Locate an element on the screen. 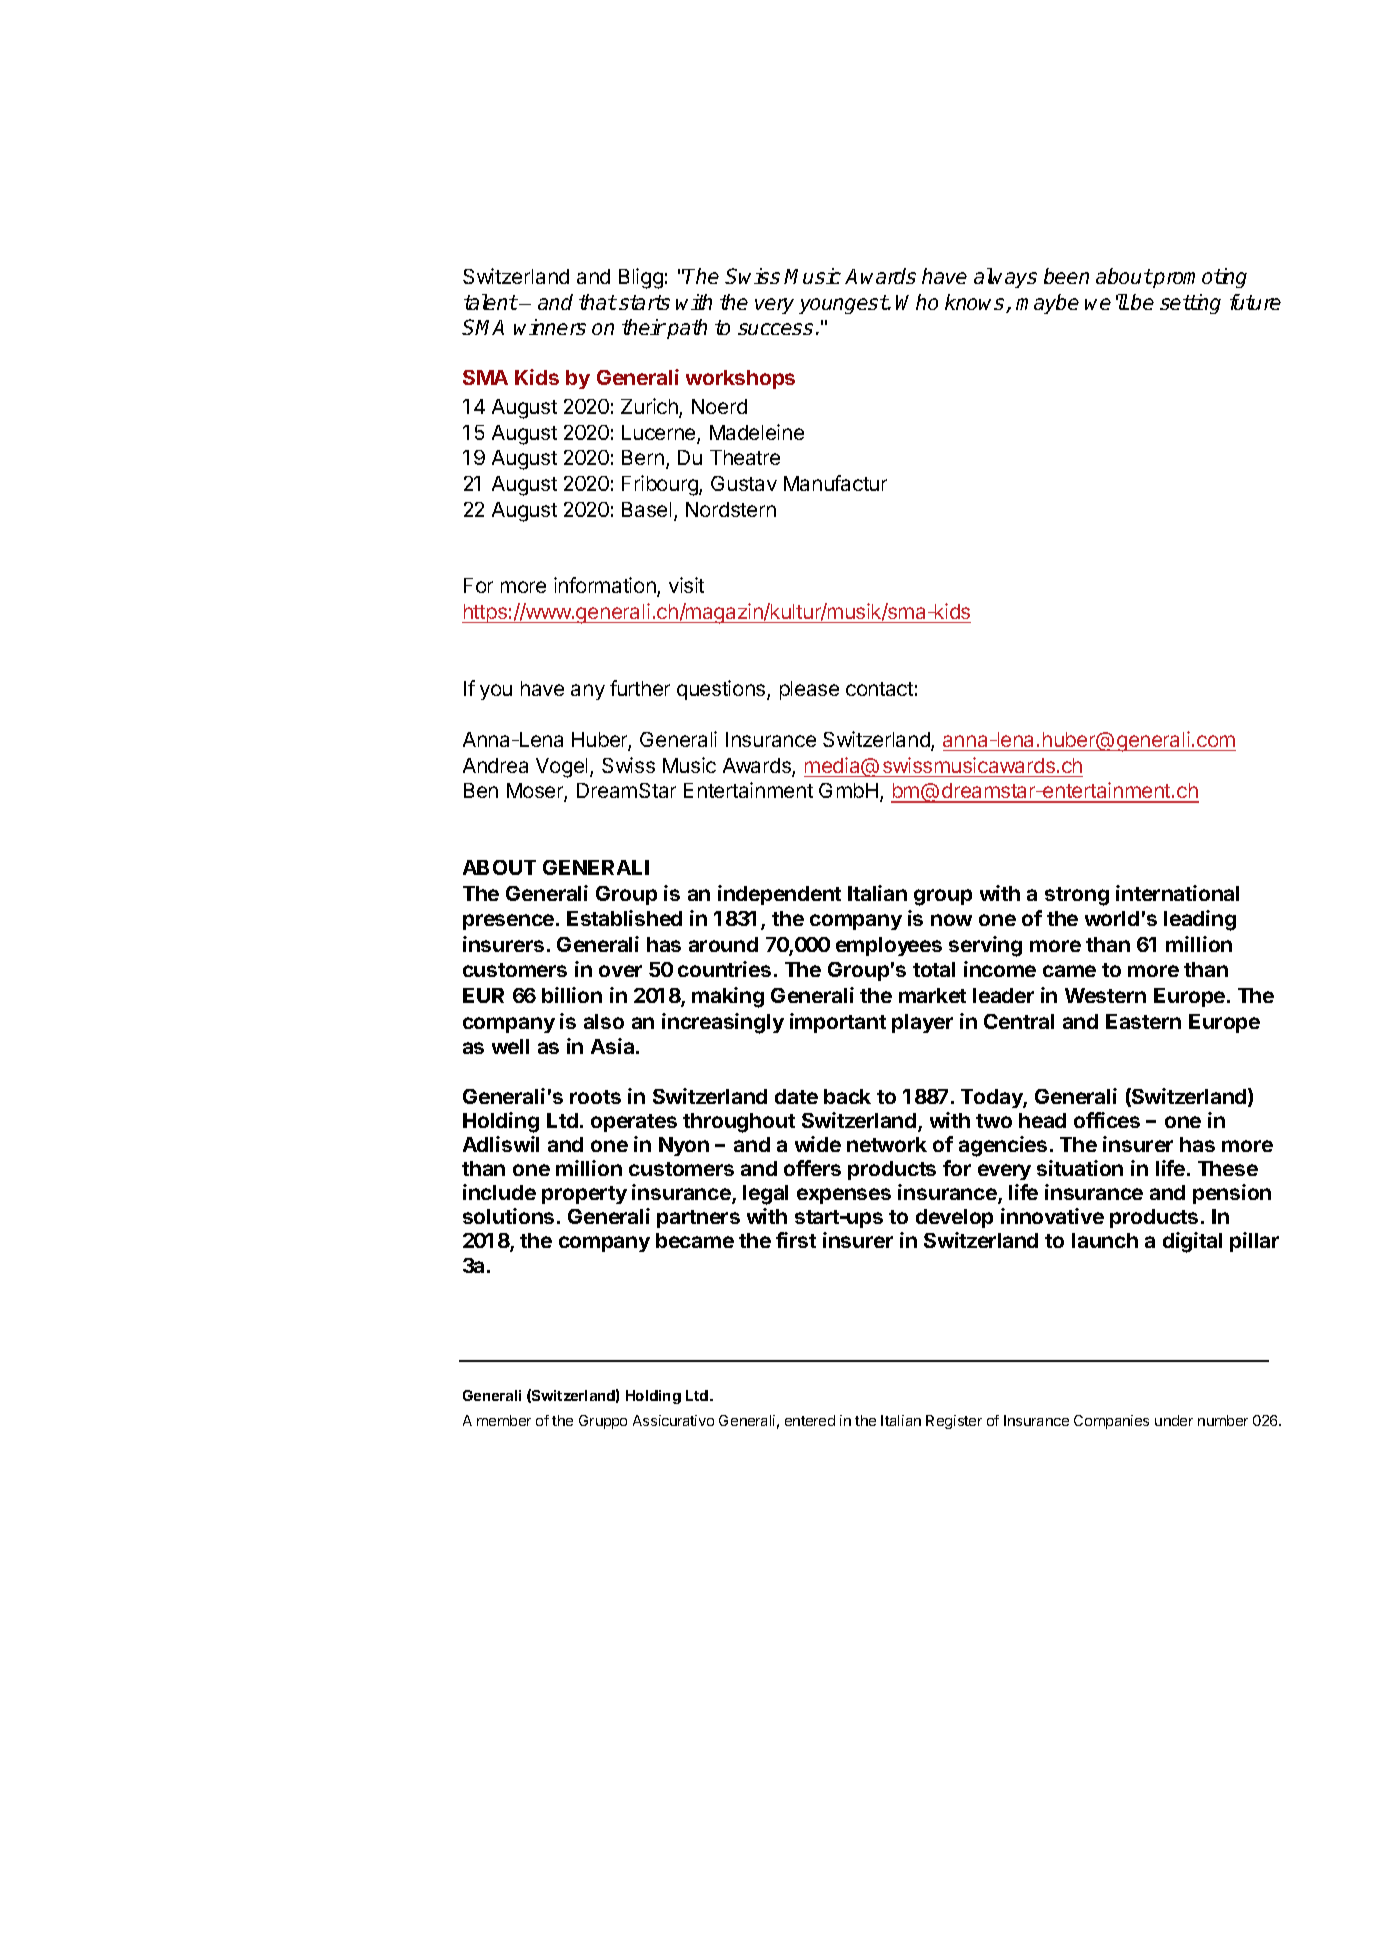 Image resolution: width=1386 pixels, height=1960 pixels. member is located at coordinates (504, 1420).
